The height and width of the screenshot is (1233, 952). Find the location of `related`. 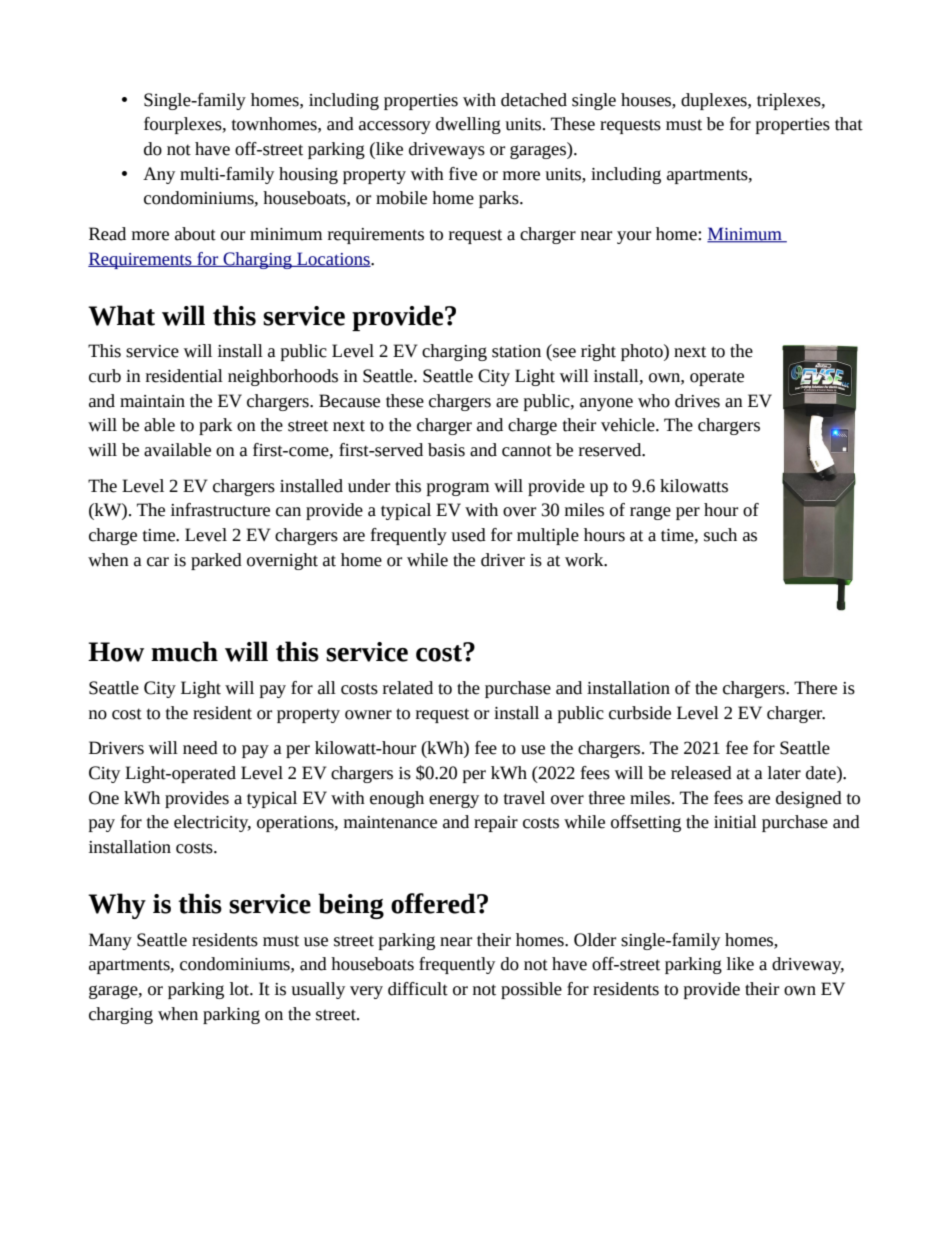

related is located at coordinates (408, 688).
